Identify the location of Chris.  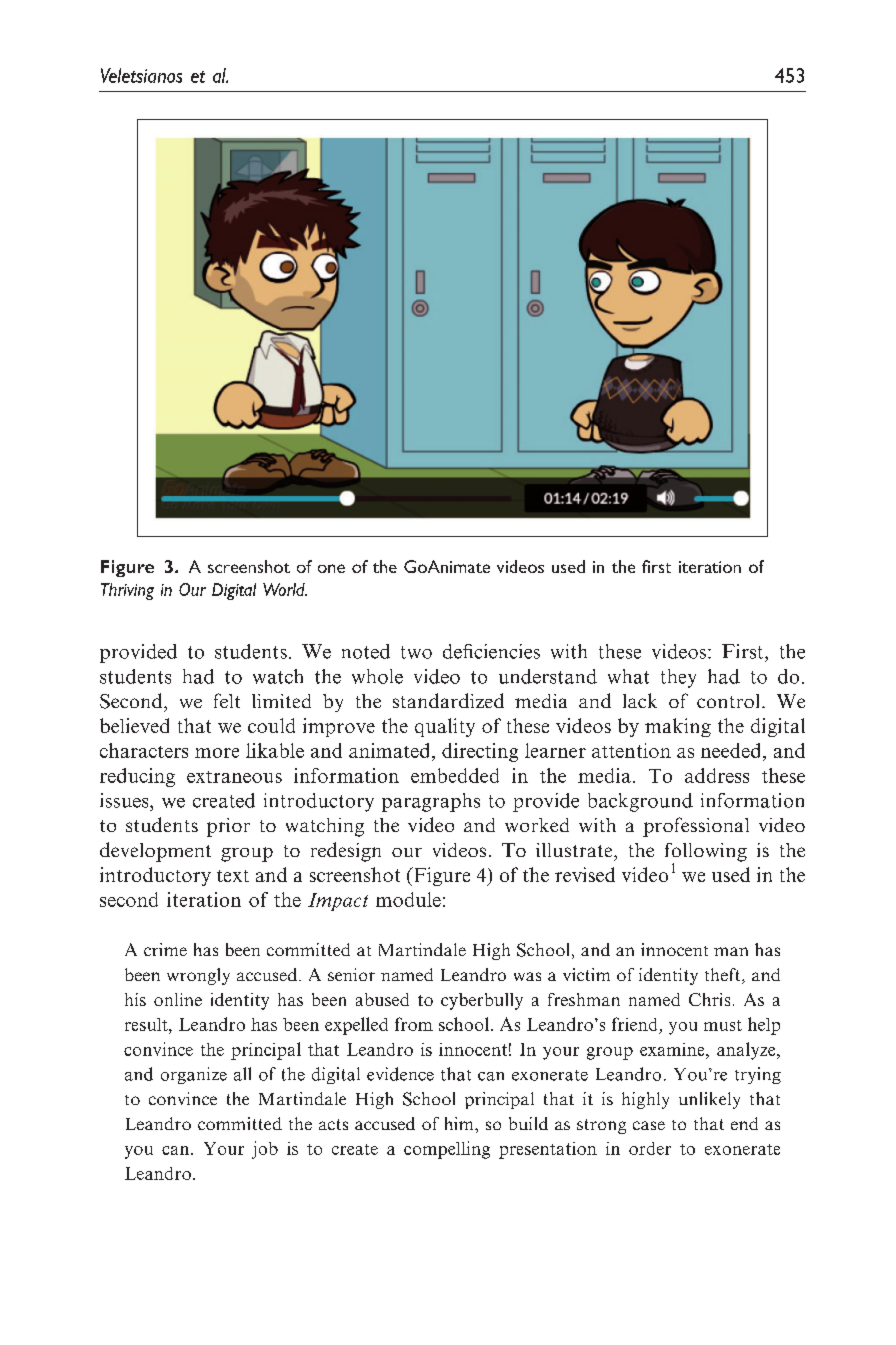
(709, 999).
